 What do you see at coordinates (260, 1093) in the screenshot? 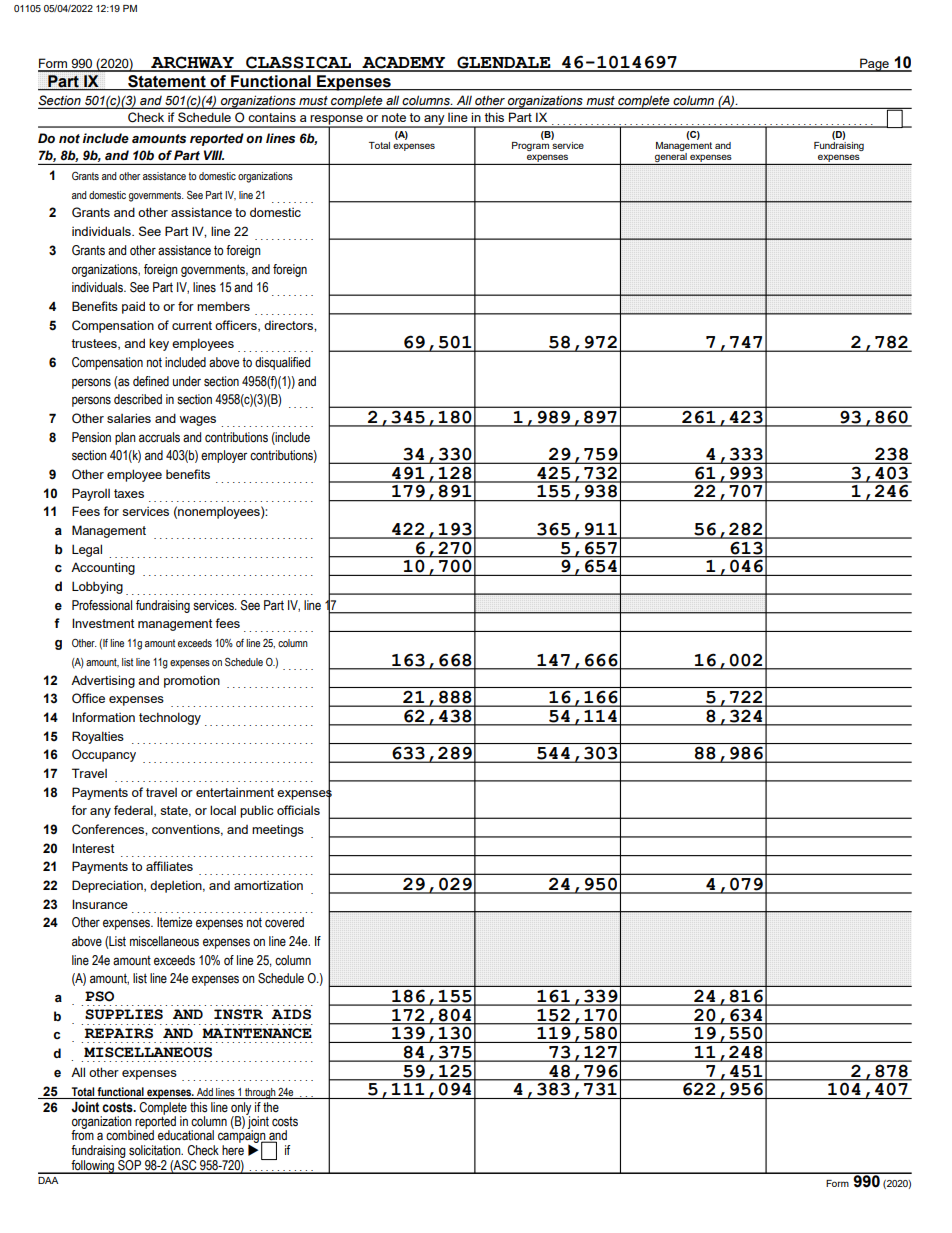
I see `through` at bounding box center [260, 1093].
